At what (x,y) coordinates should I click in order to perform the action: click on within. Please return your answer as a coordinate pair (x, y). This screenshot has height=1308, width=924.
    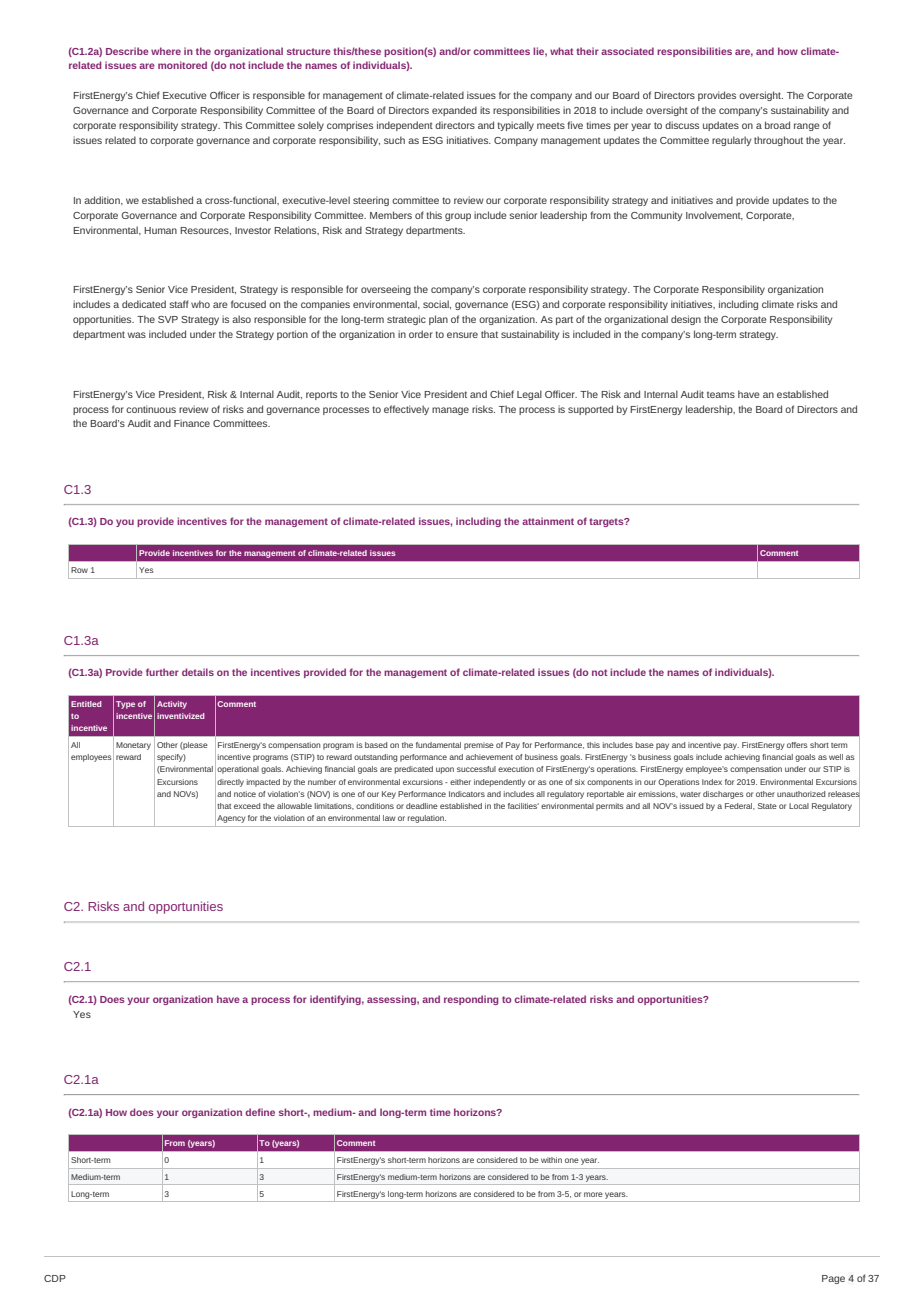
    Looking at the image, I should click on (551, 1160).
